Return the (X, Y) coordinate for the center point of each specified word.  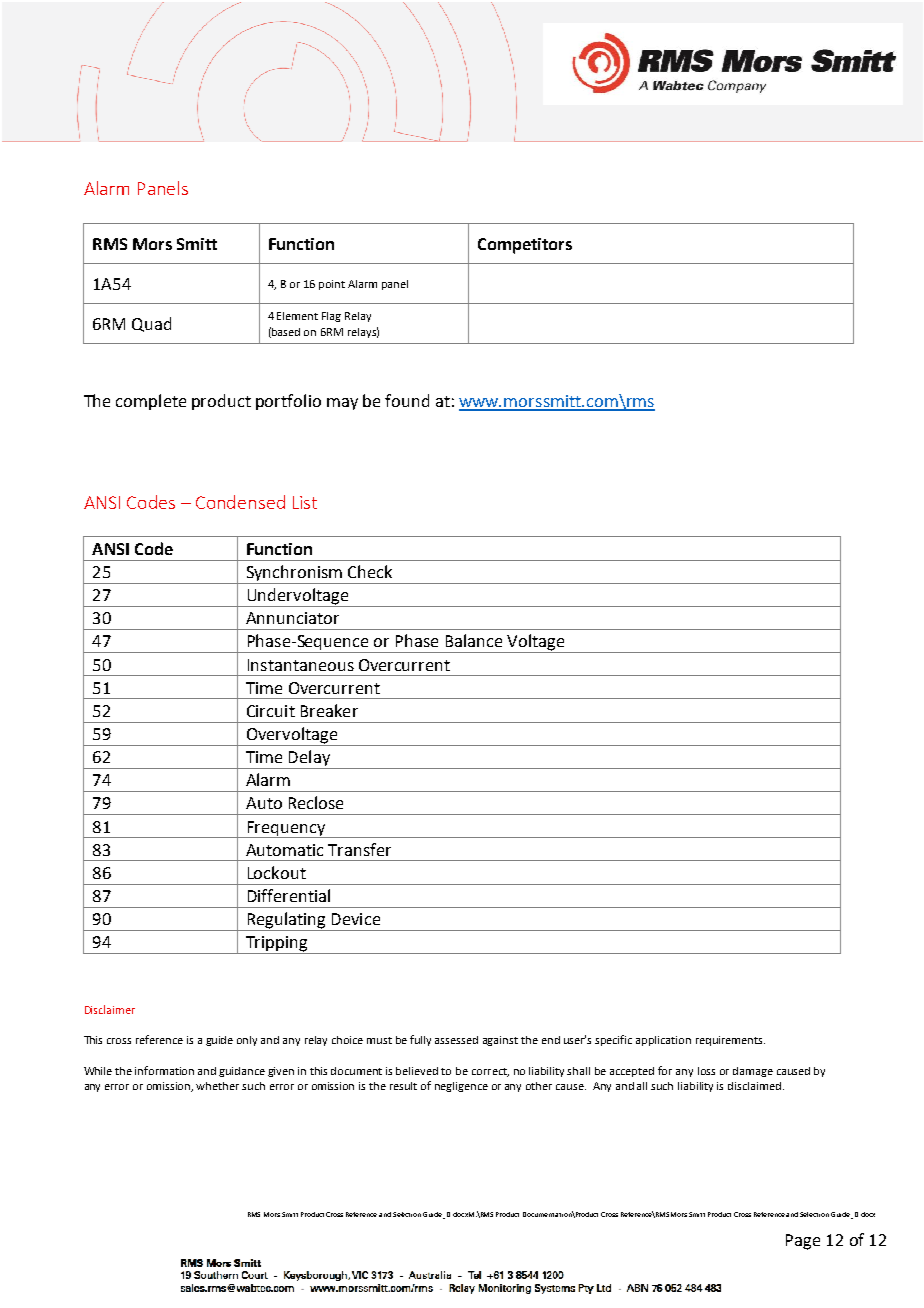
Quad (151, 324)
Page (803, 1242)
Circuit (271, 711)
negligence (461, 1087)
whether (217, 1086)
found (407, 400)
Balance (474, 640)
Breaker (329, 710)
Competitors (525, 246)
